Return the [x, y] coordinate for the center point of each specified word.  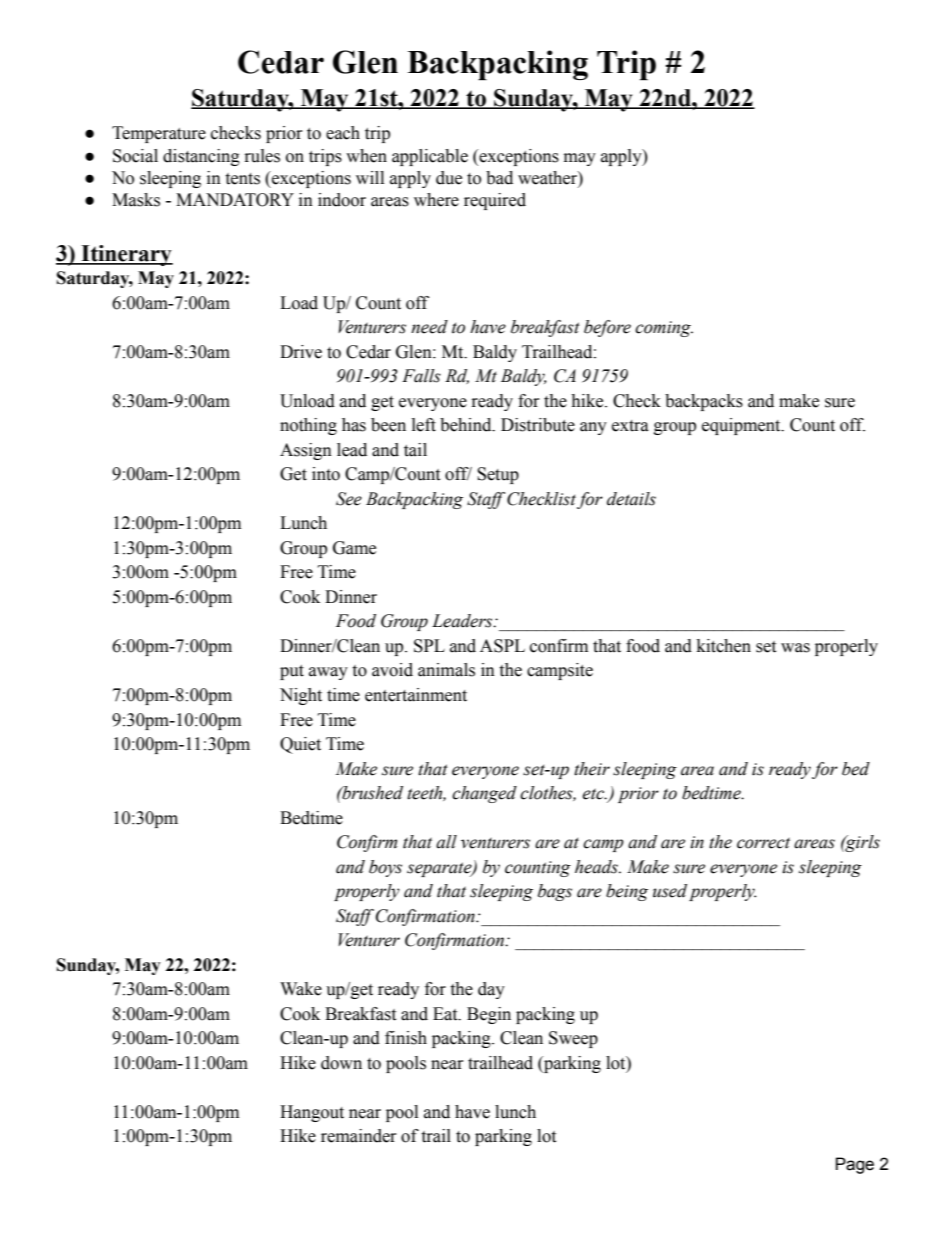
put [292, 672]
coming [664, 329]
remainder [359, 1136]
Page [855, 1165]
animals [446, 670]
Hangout [312, 1113]
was [795, 648]
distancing [201, 157]
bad [499, 178]
